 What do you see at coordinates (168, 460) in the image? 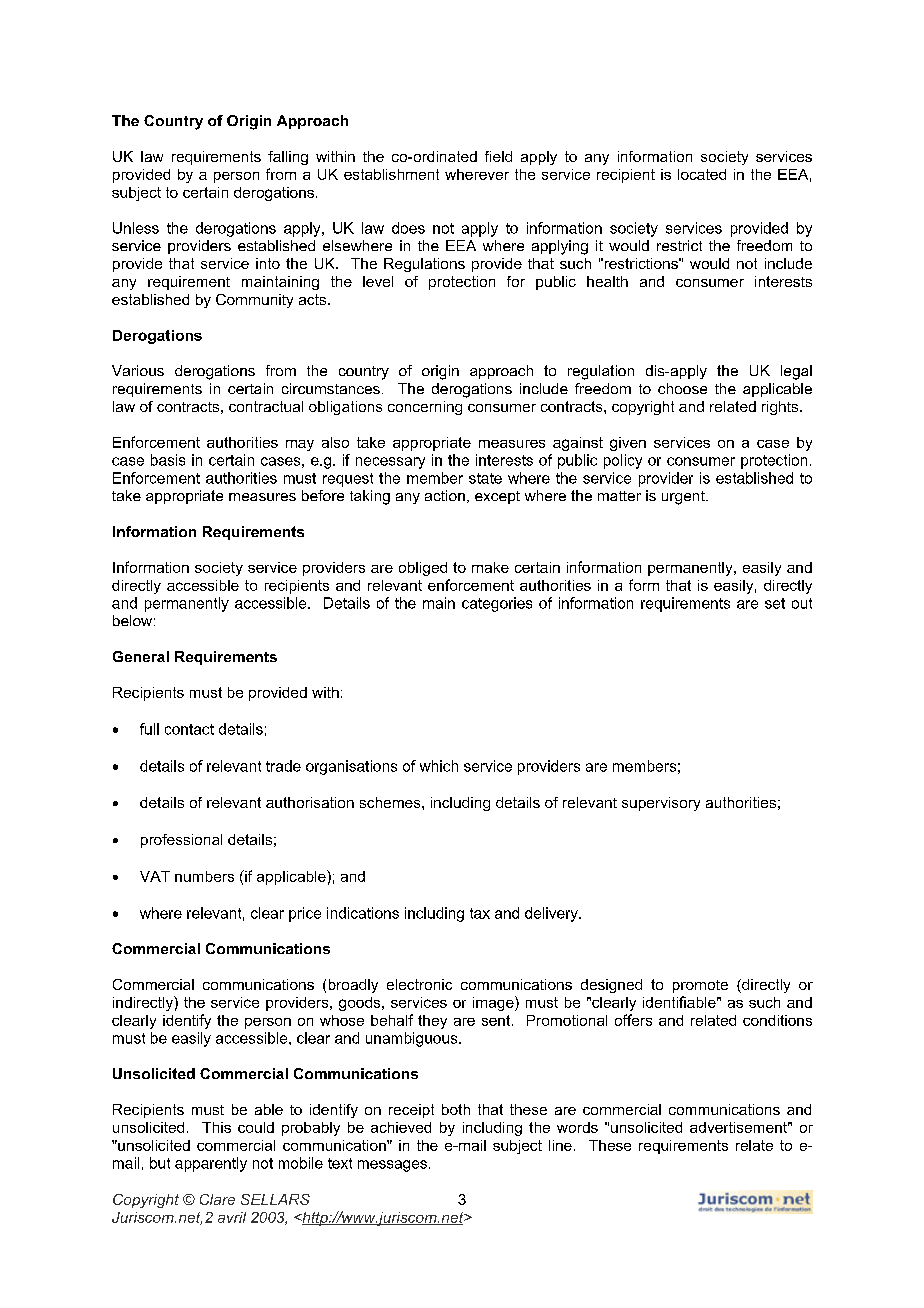
I see `basis` at bounding box center [168, 460].
